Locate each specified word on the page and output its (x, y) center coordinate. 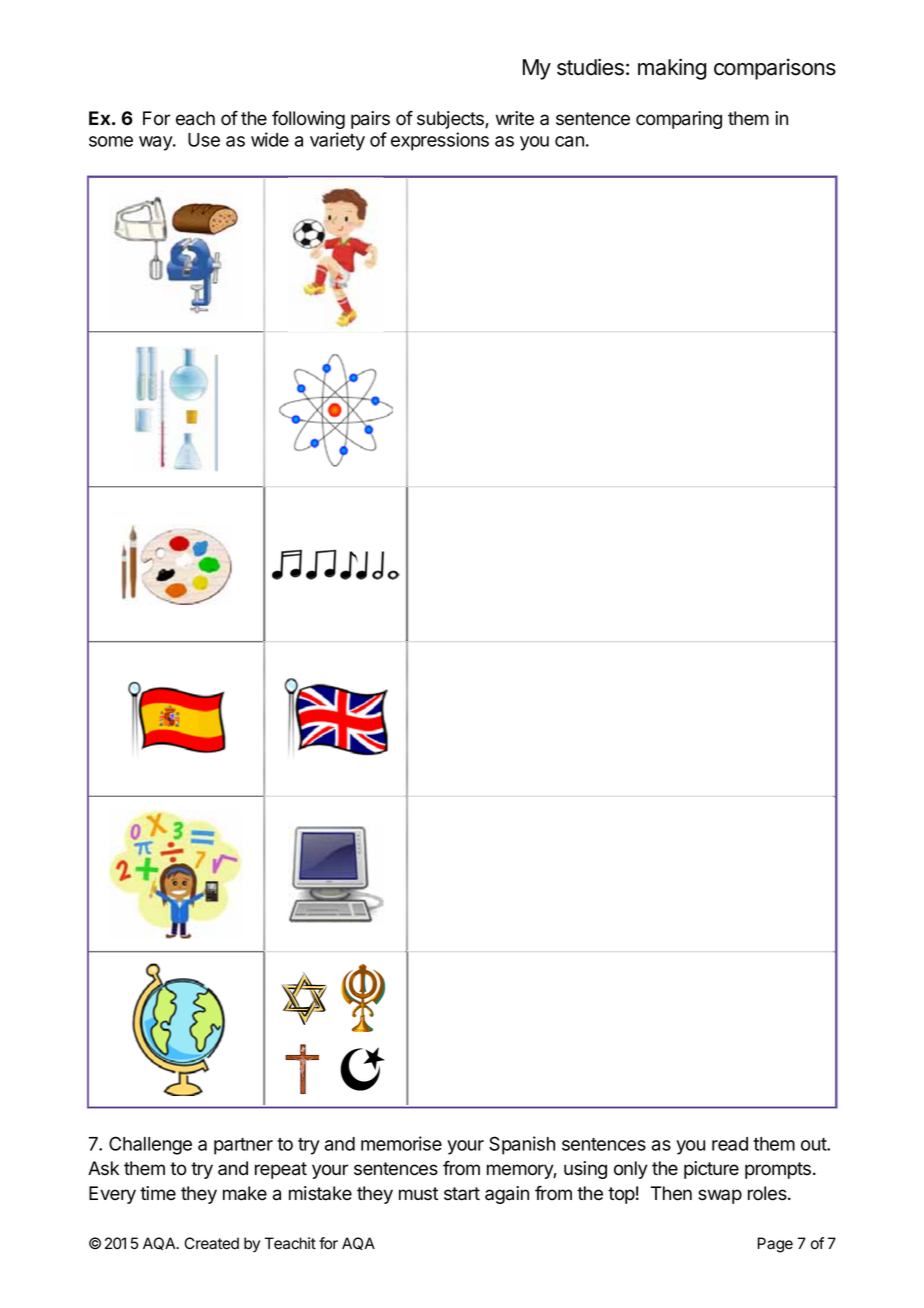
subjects (451, 120)
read (730, 1144)
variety (337, 141)
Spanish (522, 1145)
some (111, 141)
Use (204, 140)
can (569, 141)
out (814, 1144)
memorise (401, 1143)
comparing (679, 120)
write (515, 118)
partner (243, 1146)
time (158, 1193)
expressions (440, 141)
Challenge (150, 1145)
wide (270, 139)
